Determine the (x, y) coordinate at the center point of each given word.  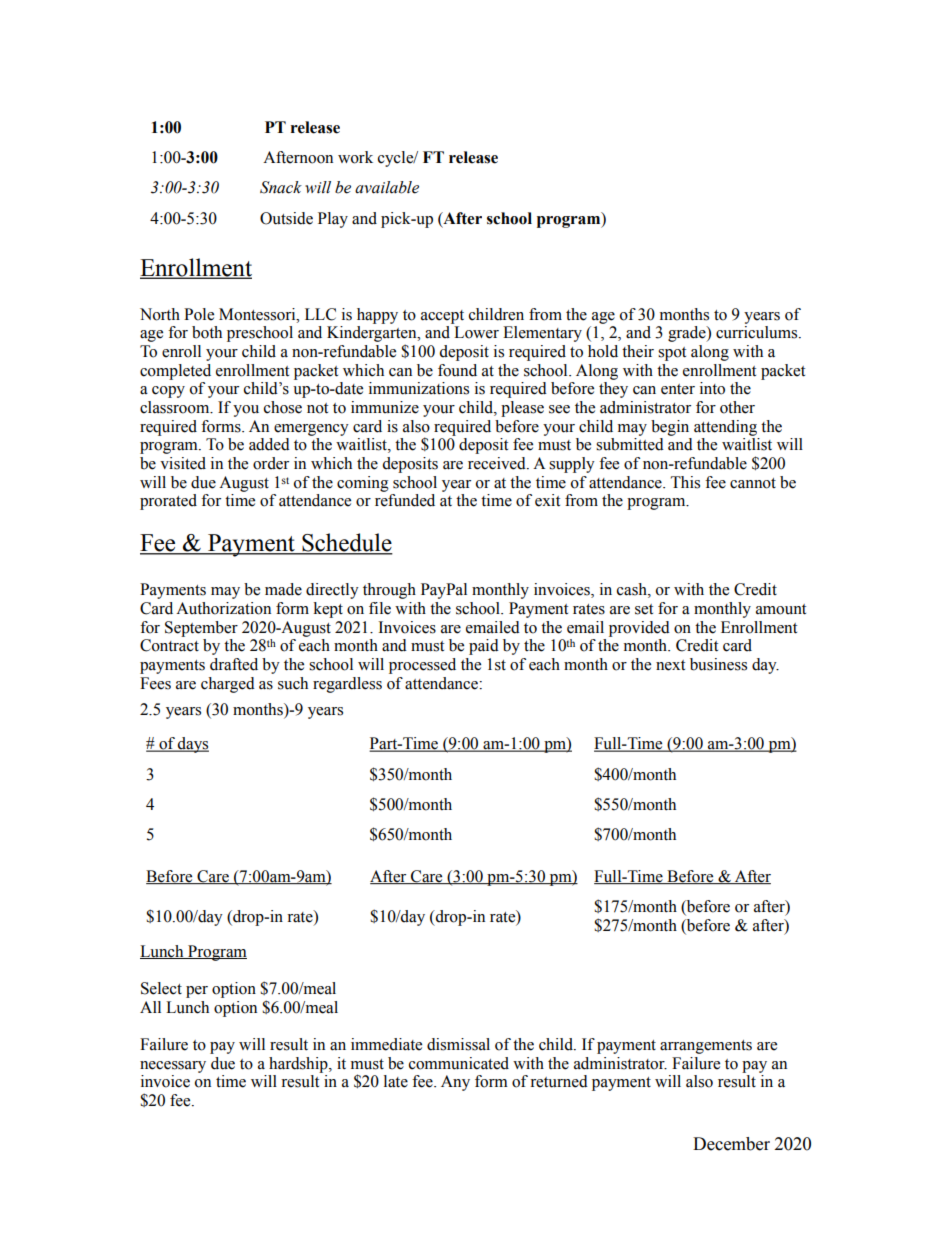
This (685, 482)
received (498, 463)
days (192, 745)
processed (422, 666)
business (718, 664)
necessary (173, 1067)
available (387, 187)
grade (688, 334)
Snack (281, 187)
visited (183, 463)
